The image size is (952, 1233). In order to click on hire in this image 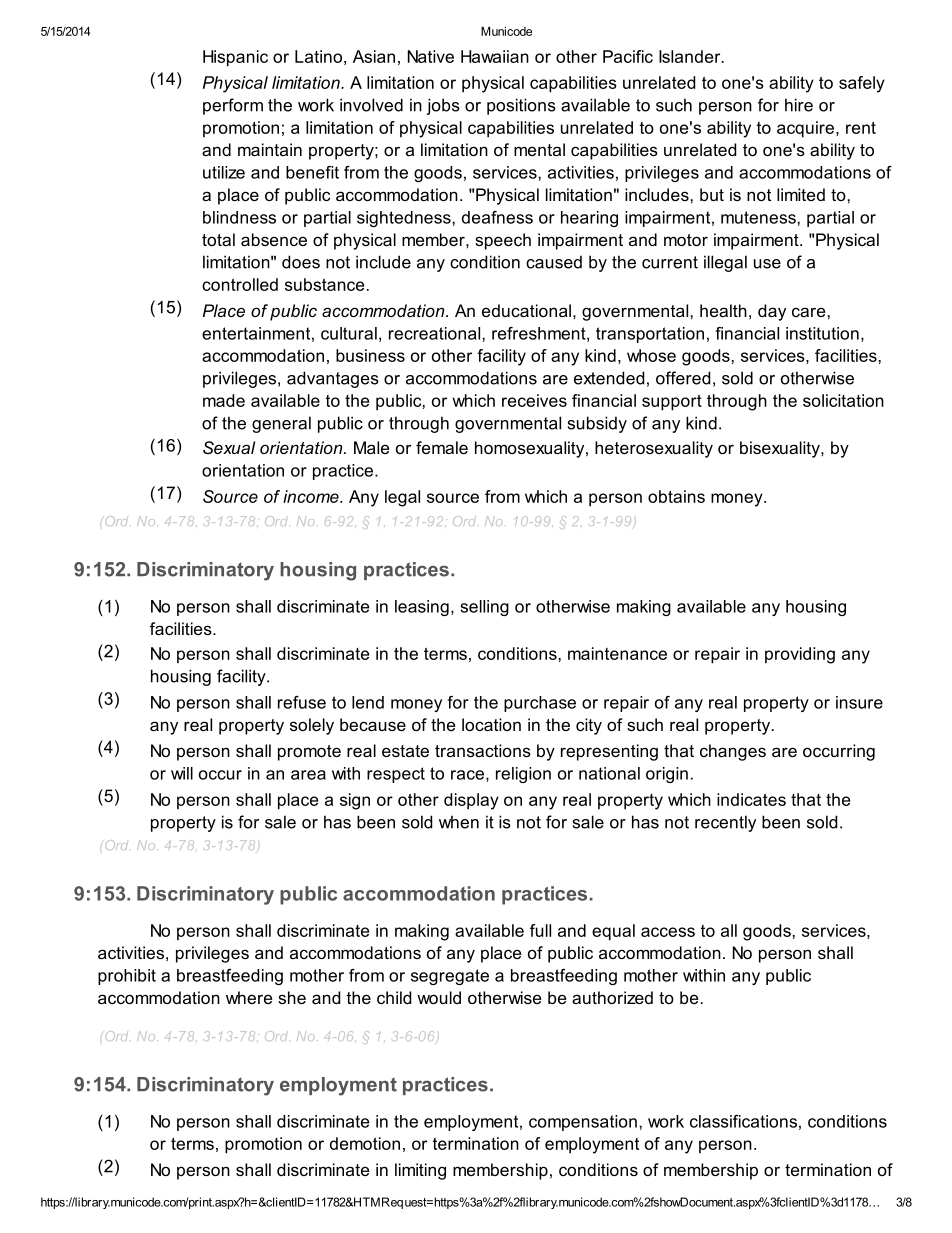, I will do `click(799, 105)`.
